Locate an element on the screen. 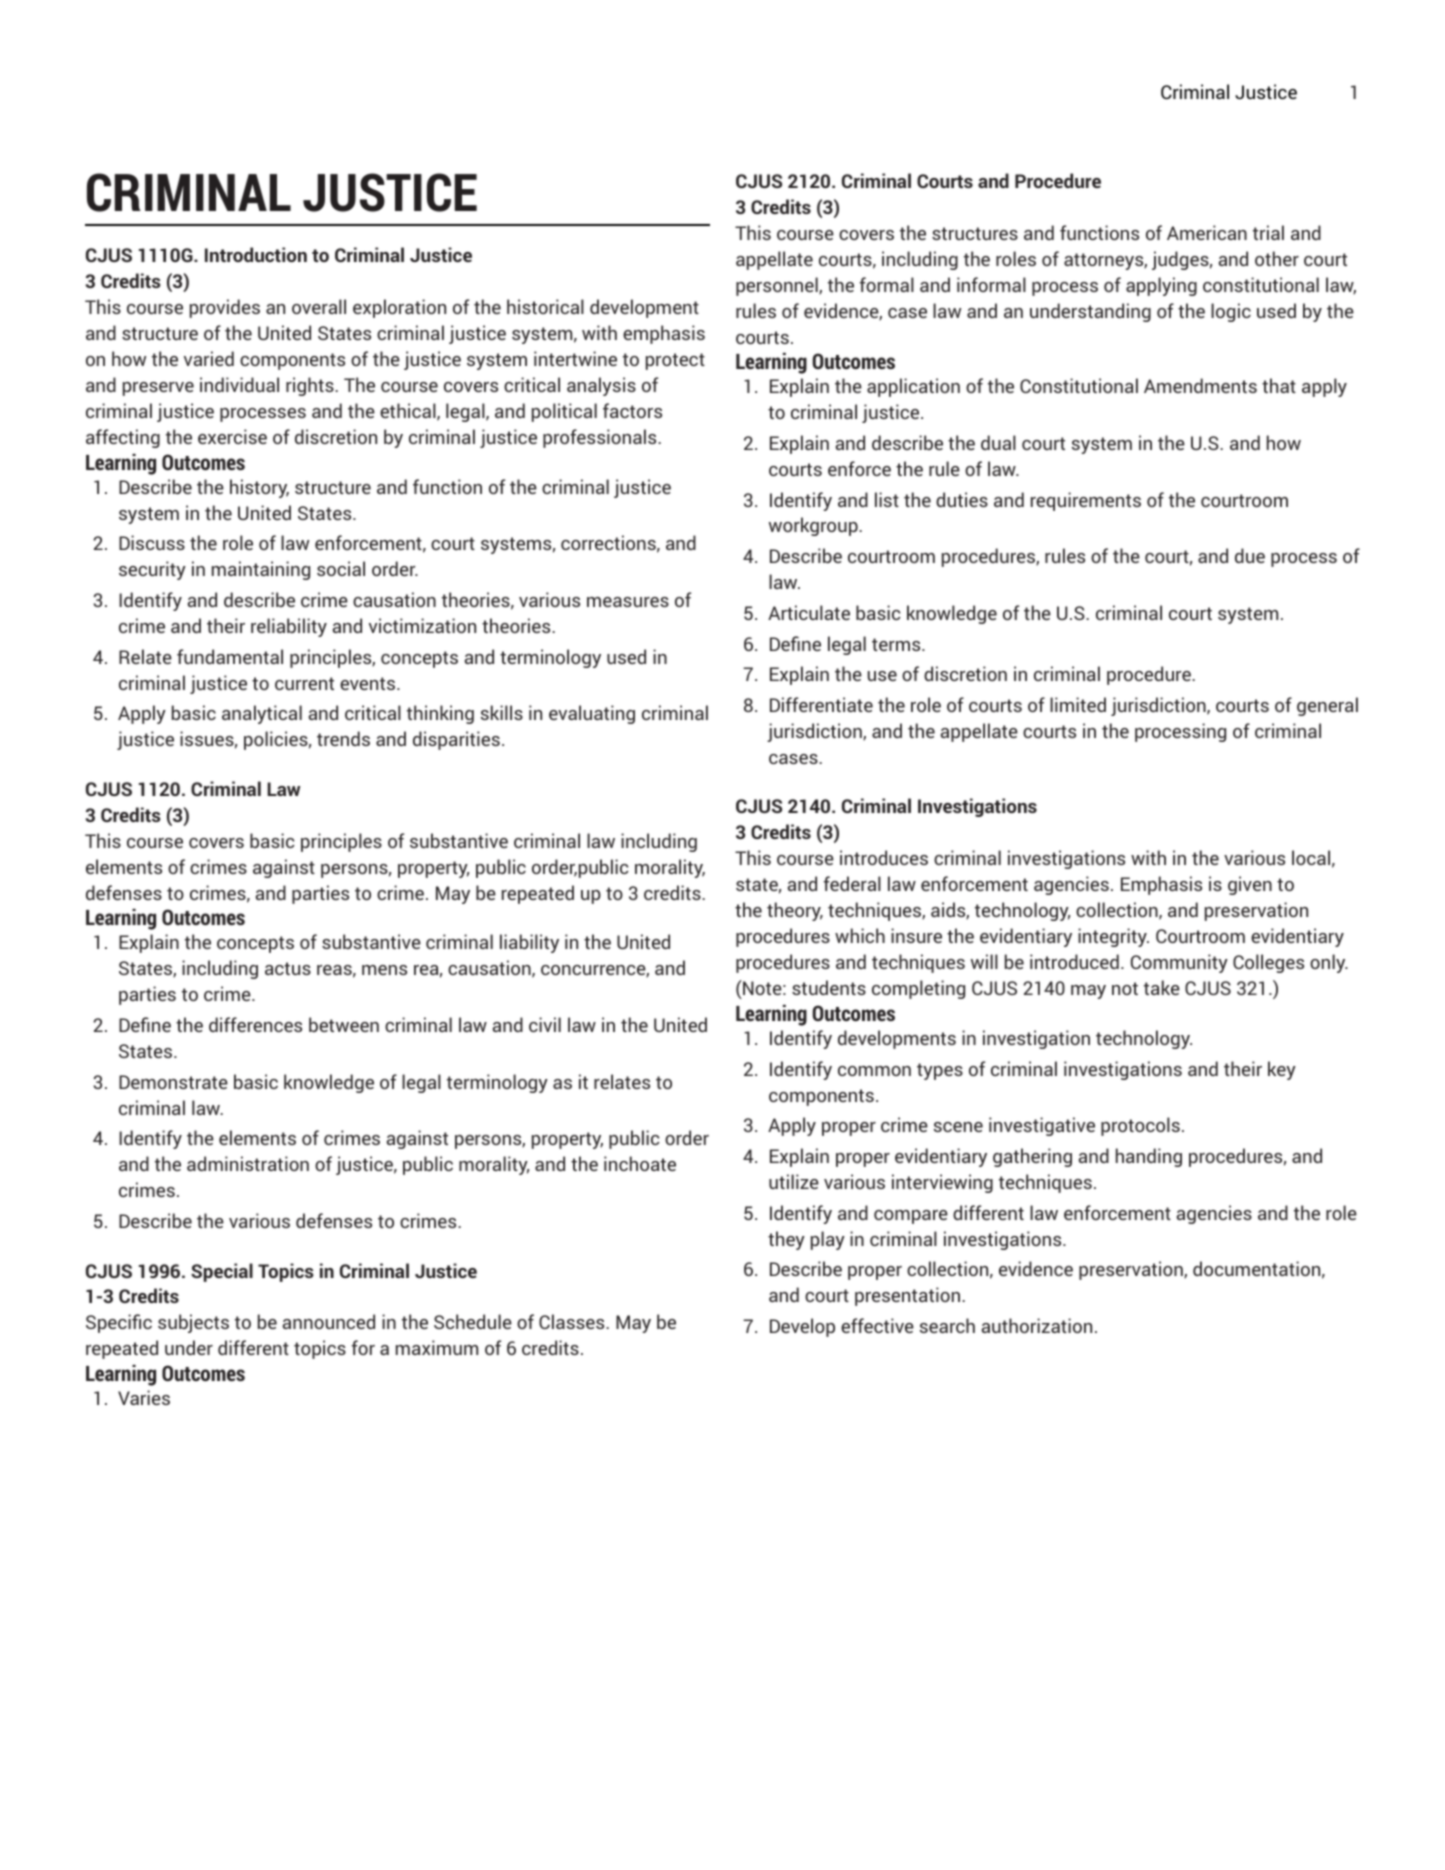 Image resolution: width=1445 pixels, height=1870 pixels. personnel is located at coordinates (778, 286).
